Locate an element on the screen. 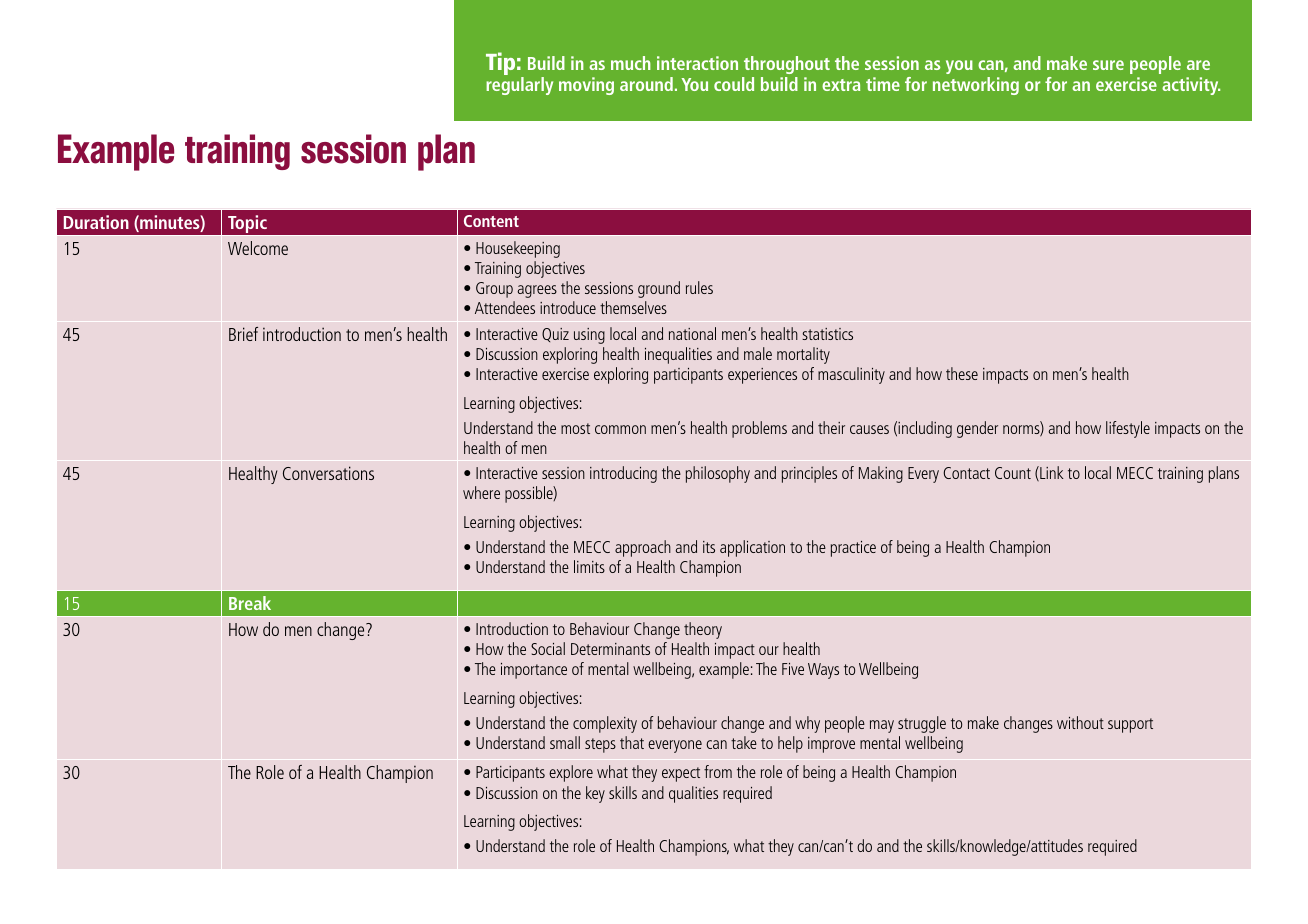  without is located at coordinates (1080, 722).
